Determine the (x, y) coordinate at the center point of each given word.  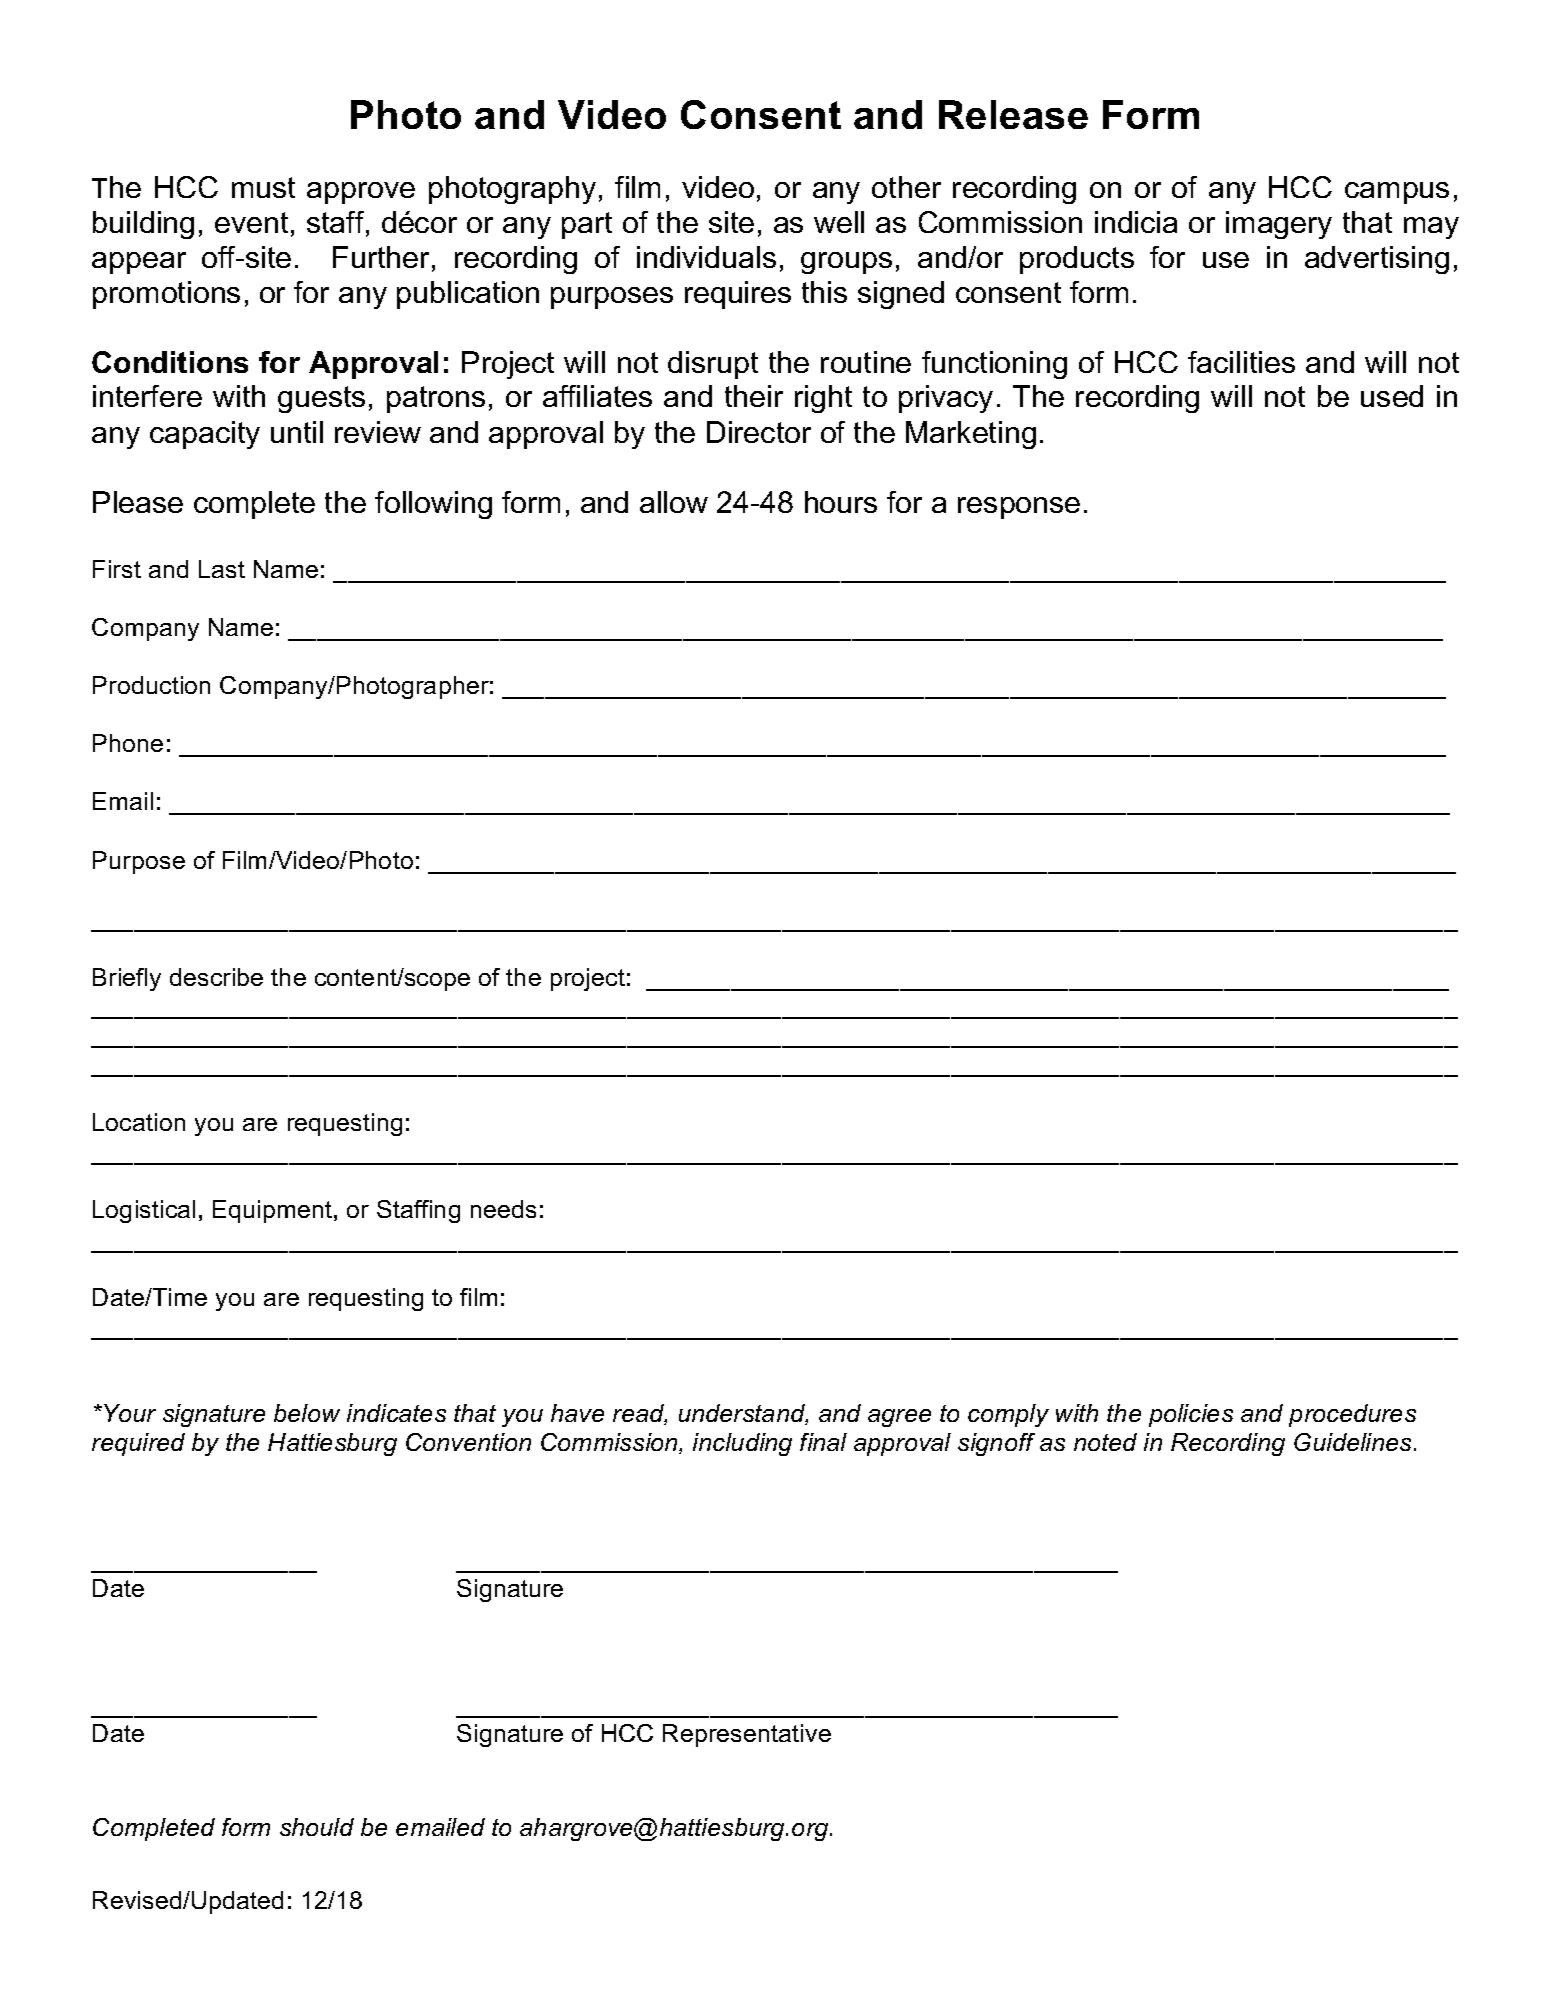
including (742, 1444)
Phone (128, 743)
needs (503, 1209)
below (307, 1413)
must (263, 187)
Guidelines (1354, 1442)
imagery (1279, 225)
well (839, 222)
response (1019, 508)
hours (841, 502)
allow (674, 502)
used (1392, 396)
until (297, 432)
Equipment (274, 1211)
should (317, 1827)
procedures (1352, 1415)
